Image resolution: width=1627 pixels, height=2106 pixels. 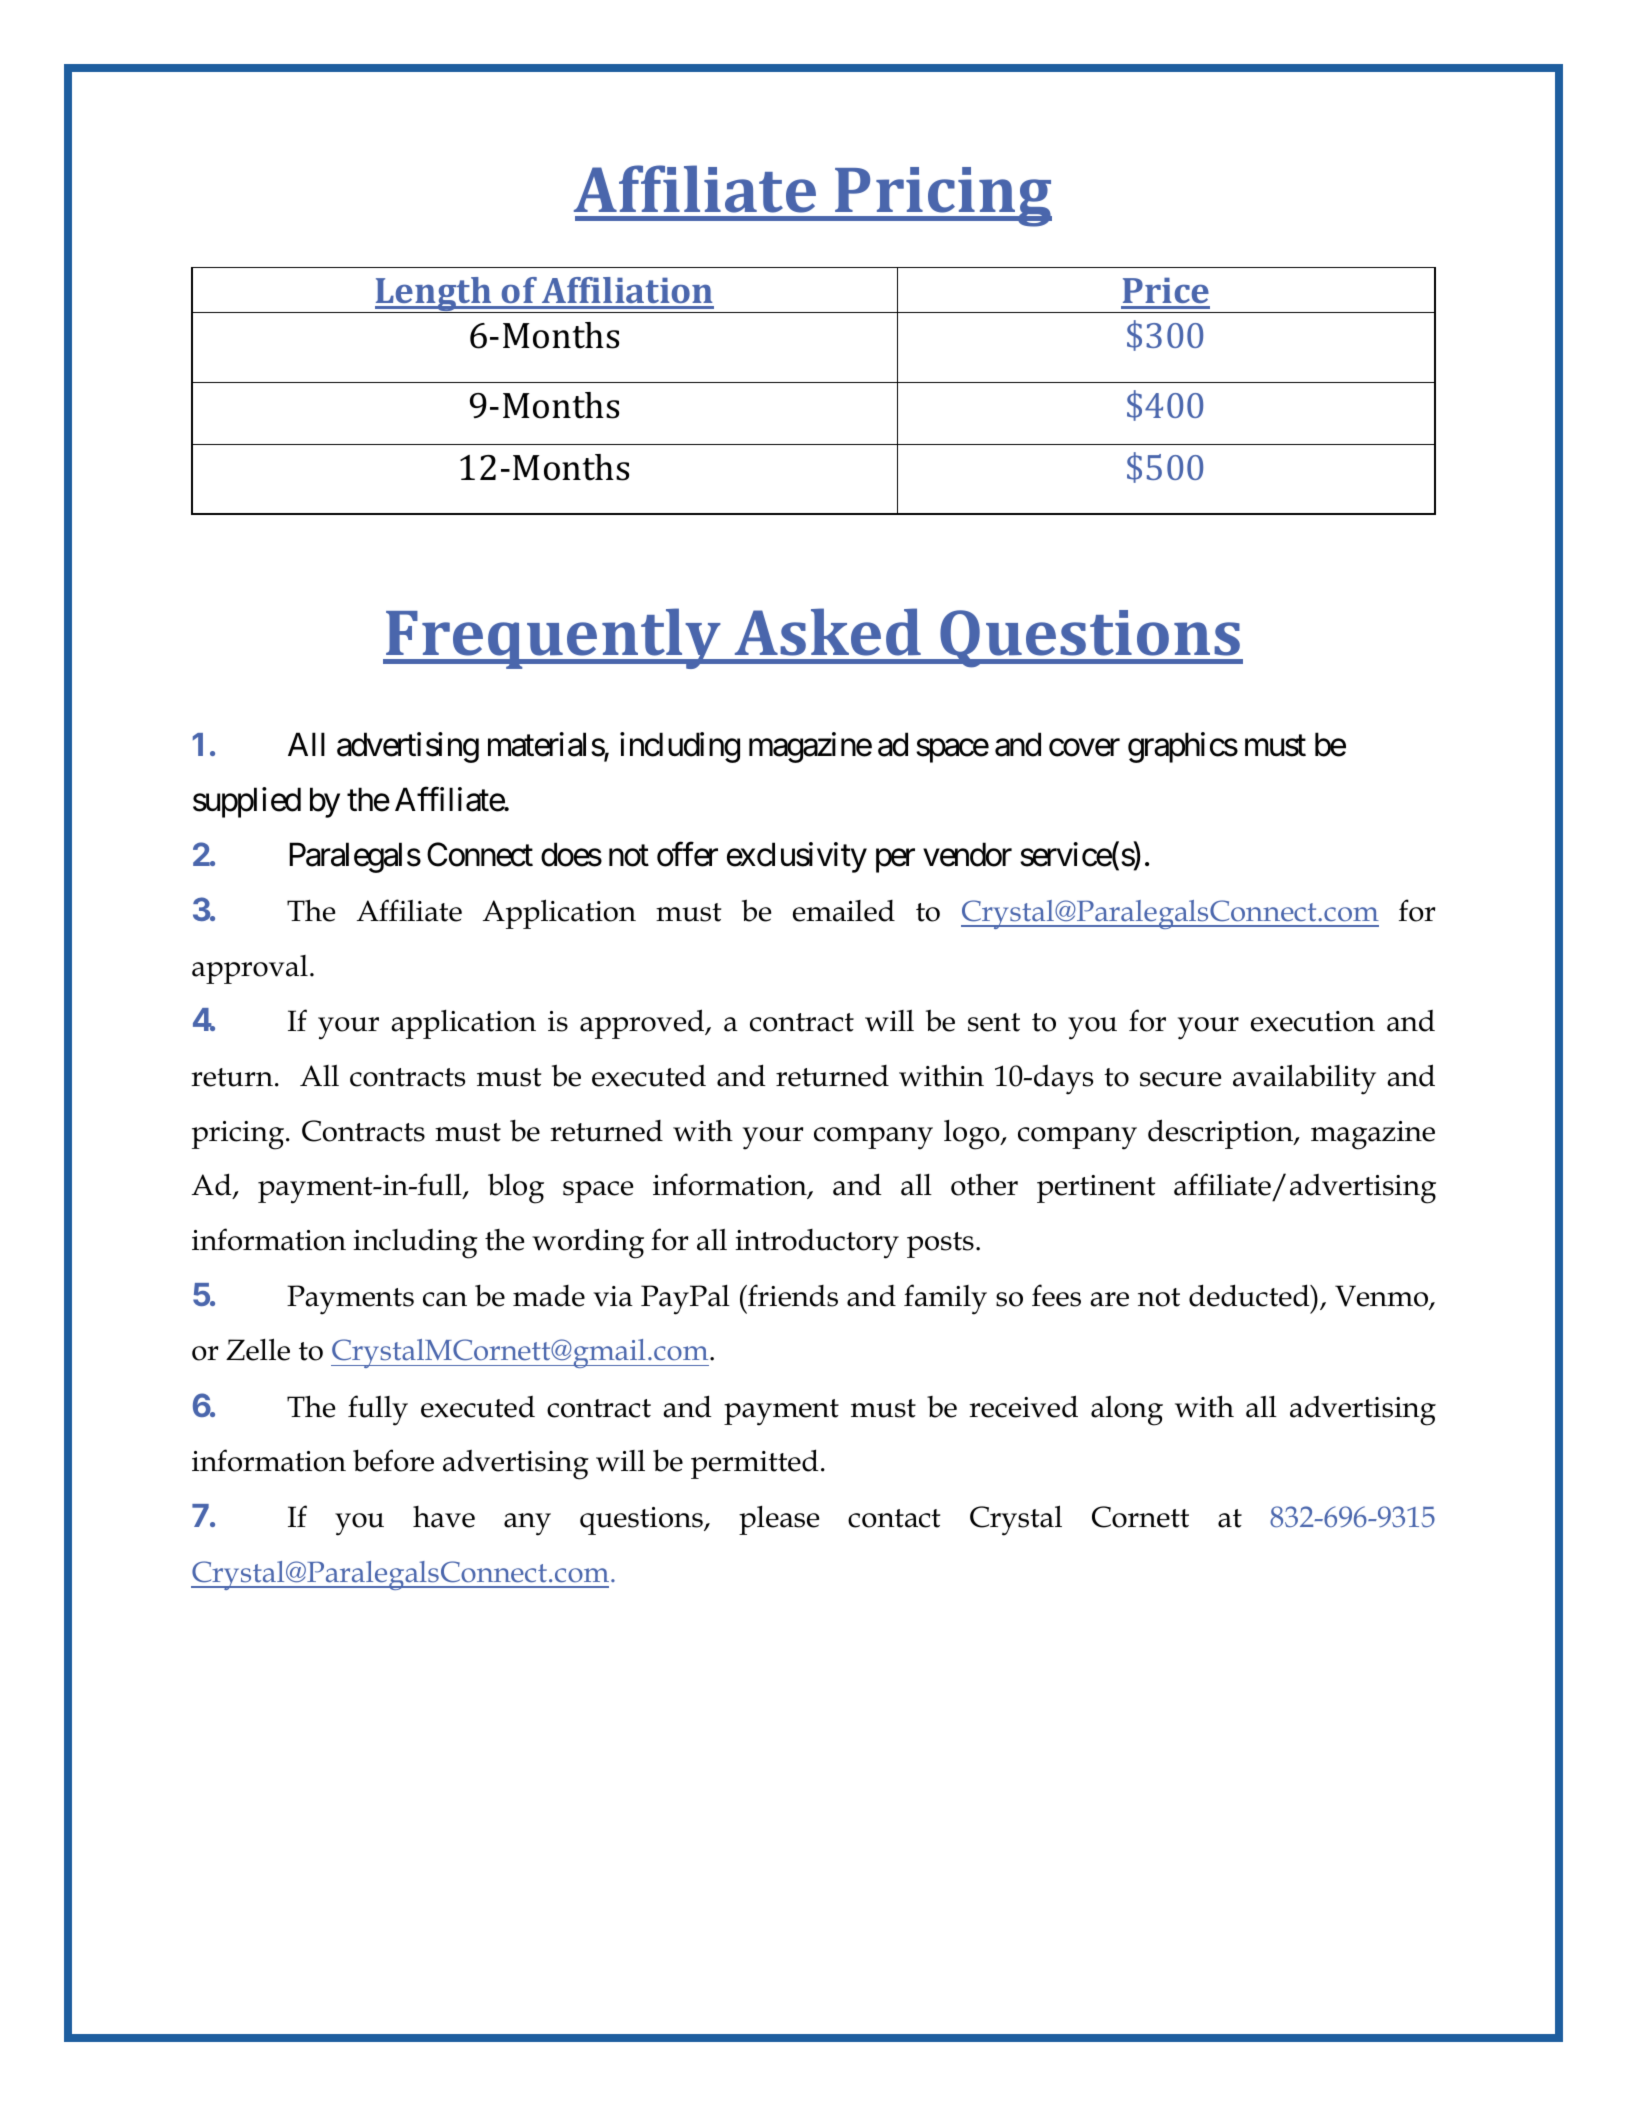 What do you see at coordinates (967, 854) in the page?
I see `vendor` at bounding box center [967, 854].
